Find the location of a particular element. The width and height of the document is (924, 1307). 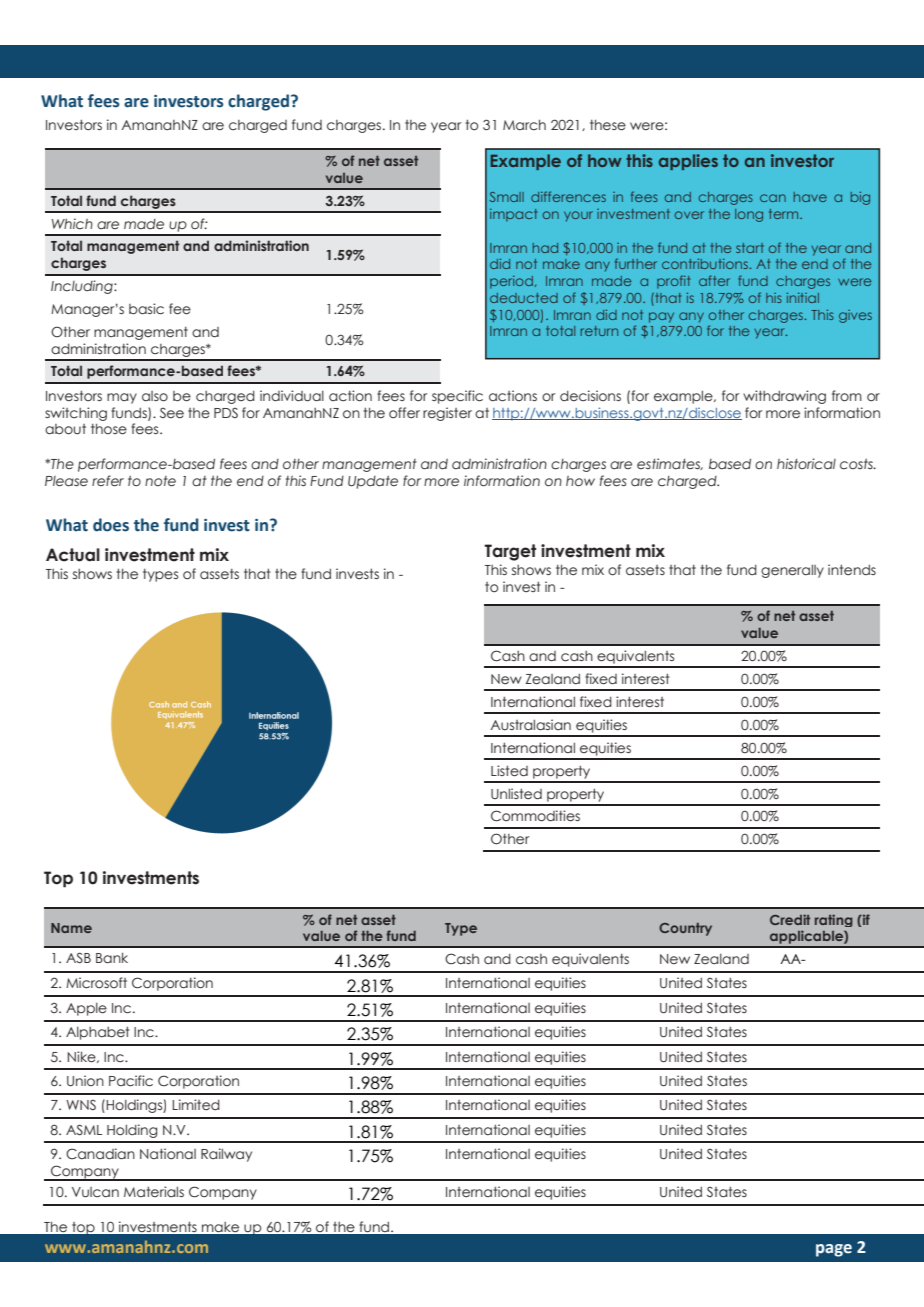

Which is located at coordinates (72, 224).
